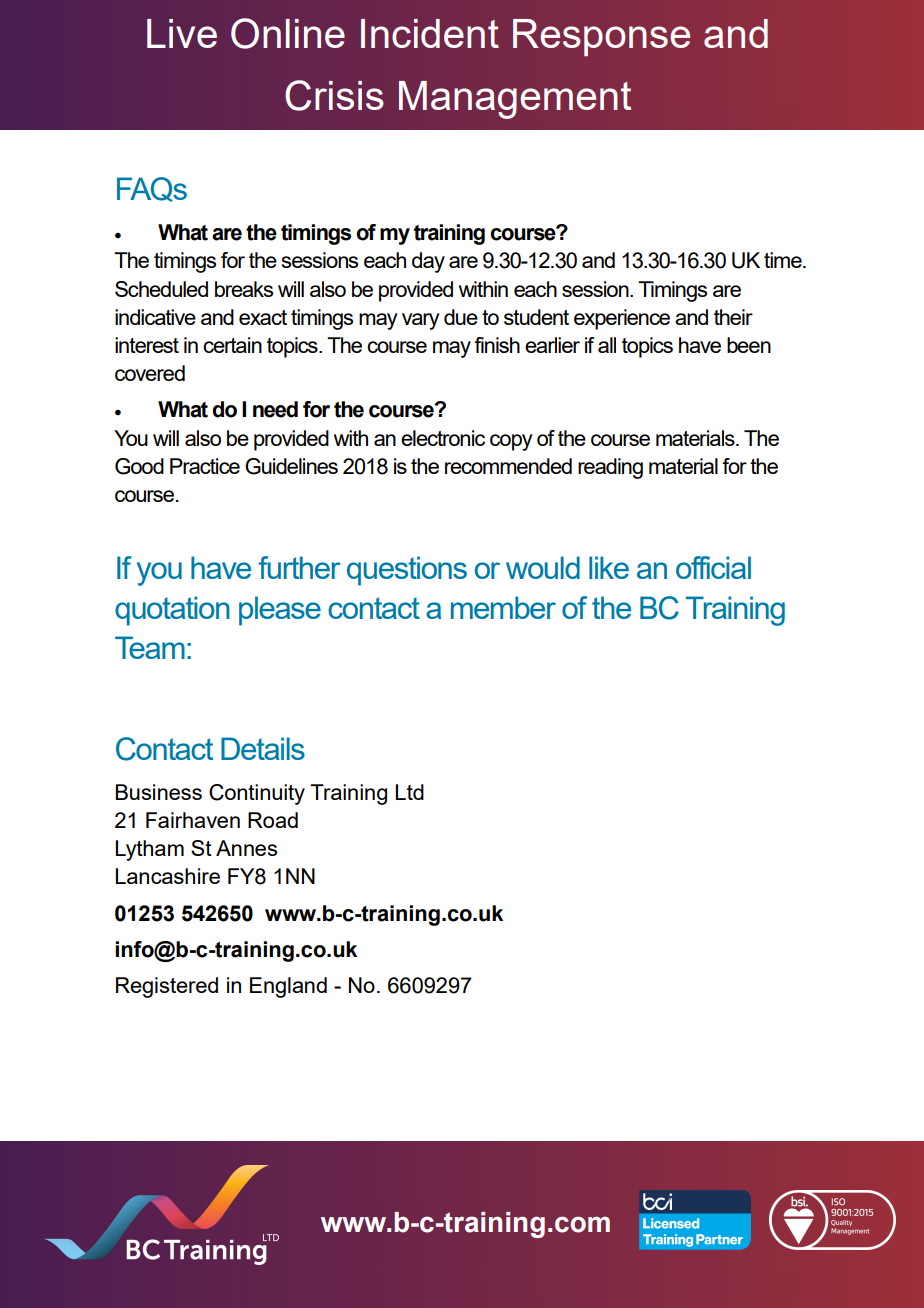  Describe the element at coordinates (430, 33) in the image. I see `Incident` at that location.
